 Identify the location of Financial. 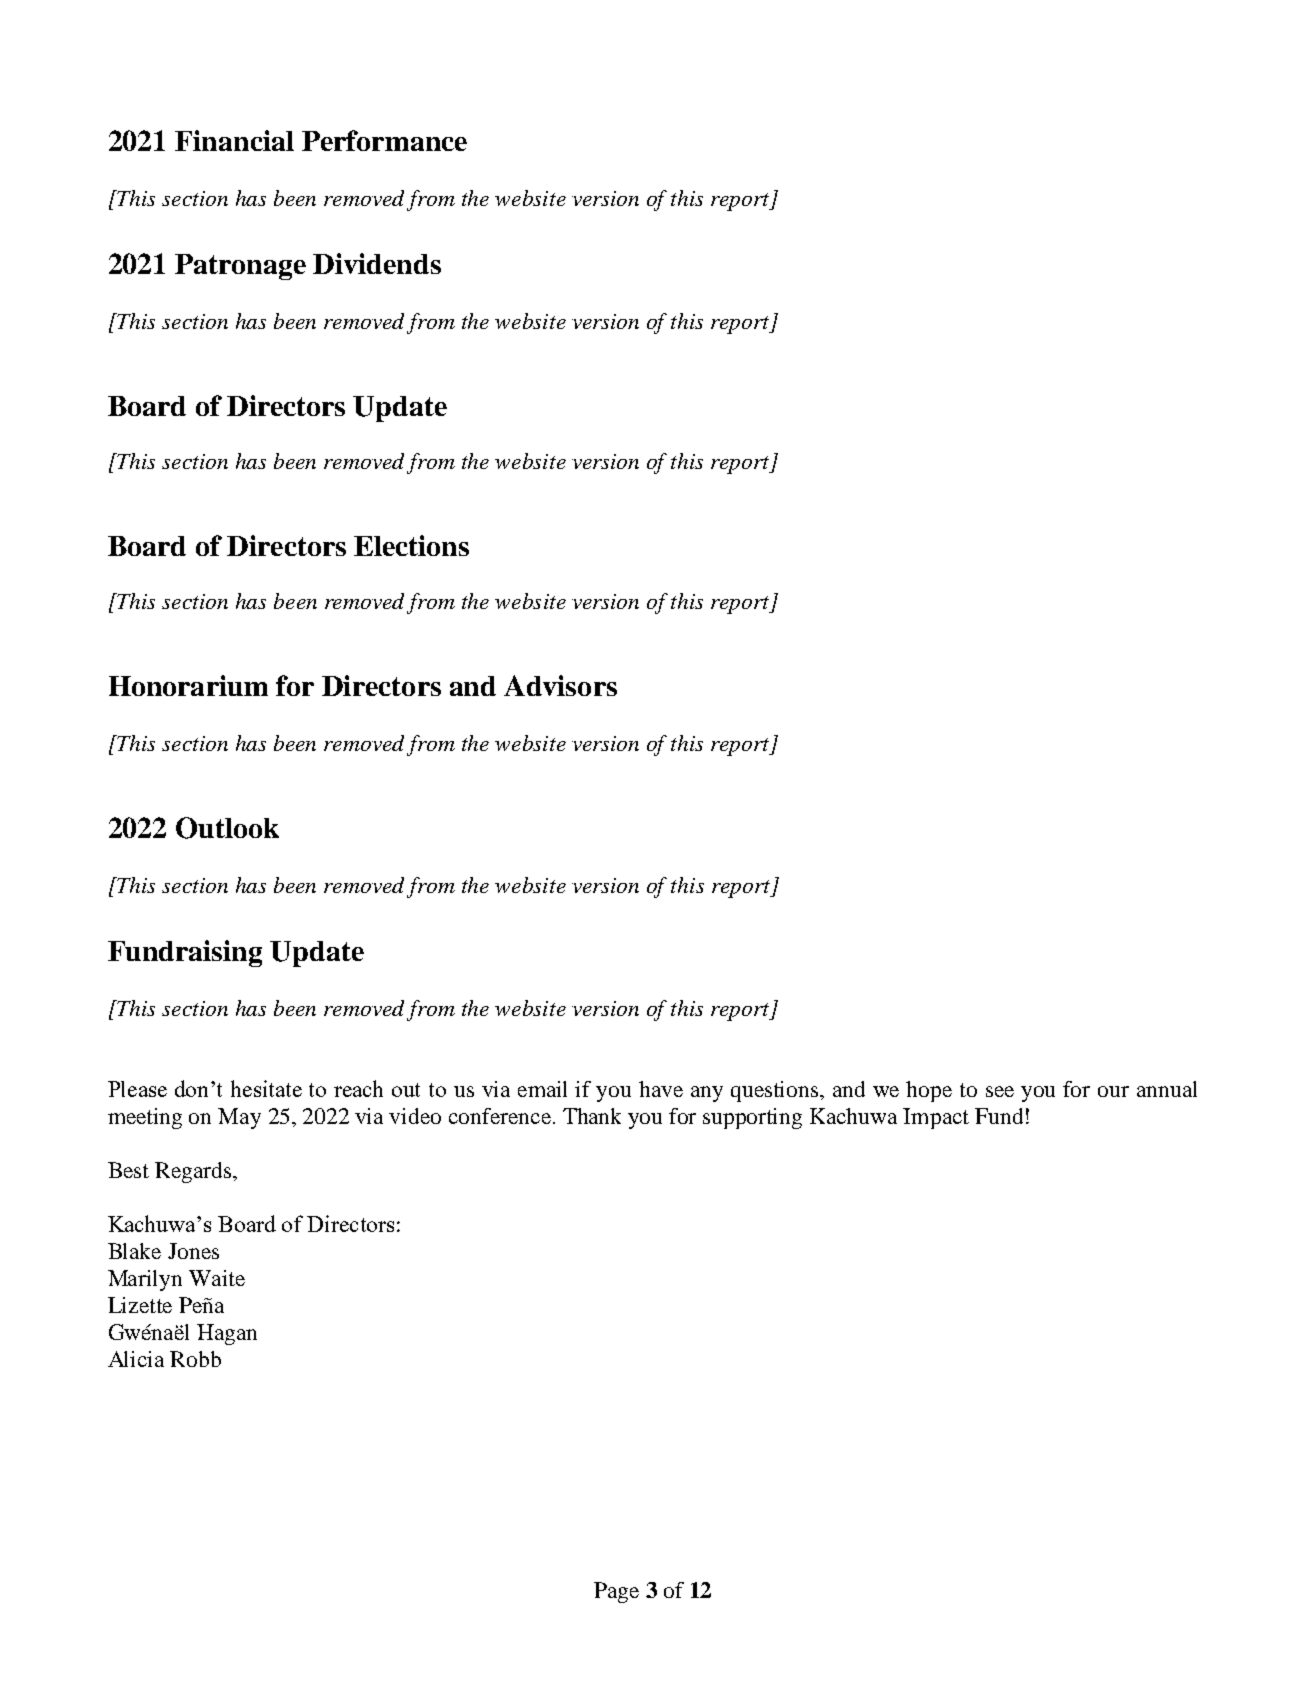
(234, 140).
